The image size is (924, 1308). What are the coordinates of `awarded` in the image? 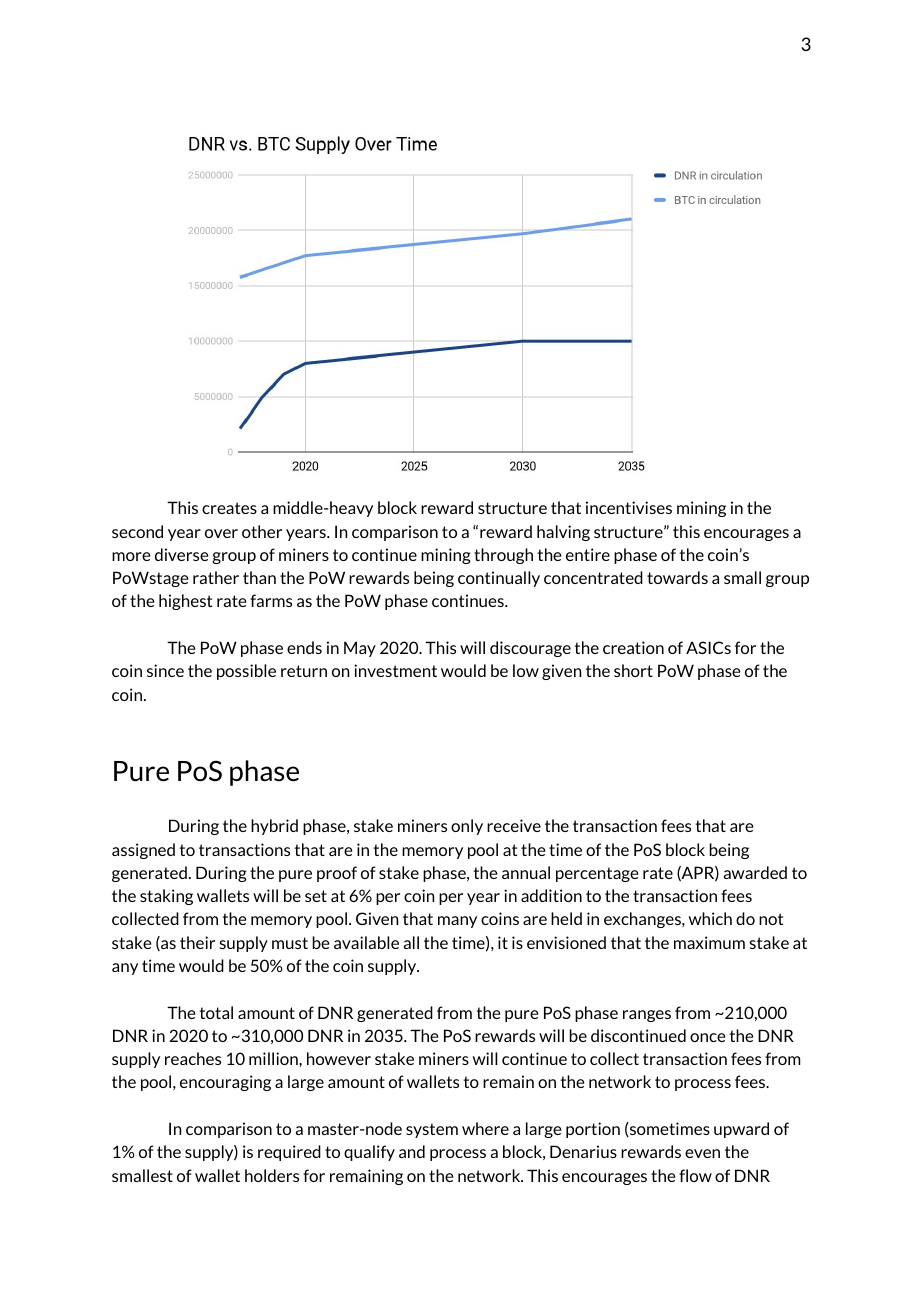 It's located at (755, 872).
